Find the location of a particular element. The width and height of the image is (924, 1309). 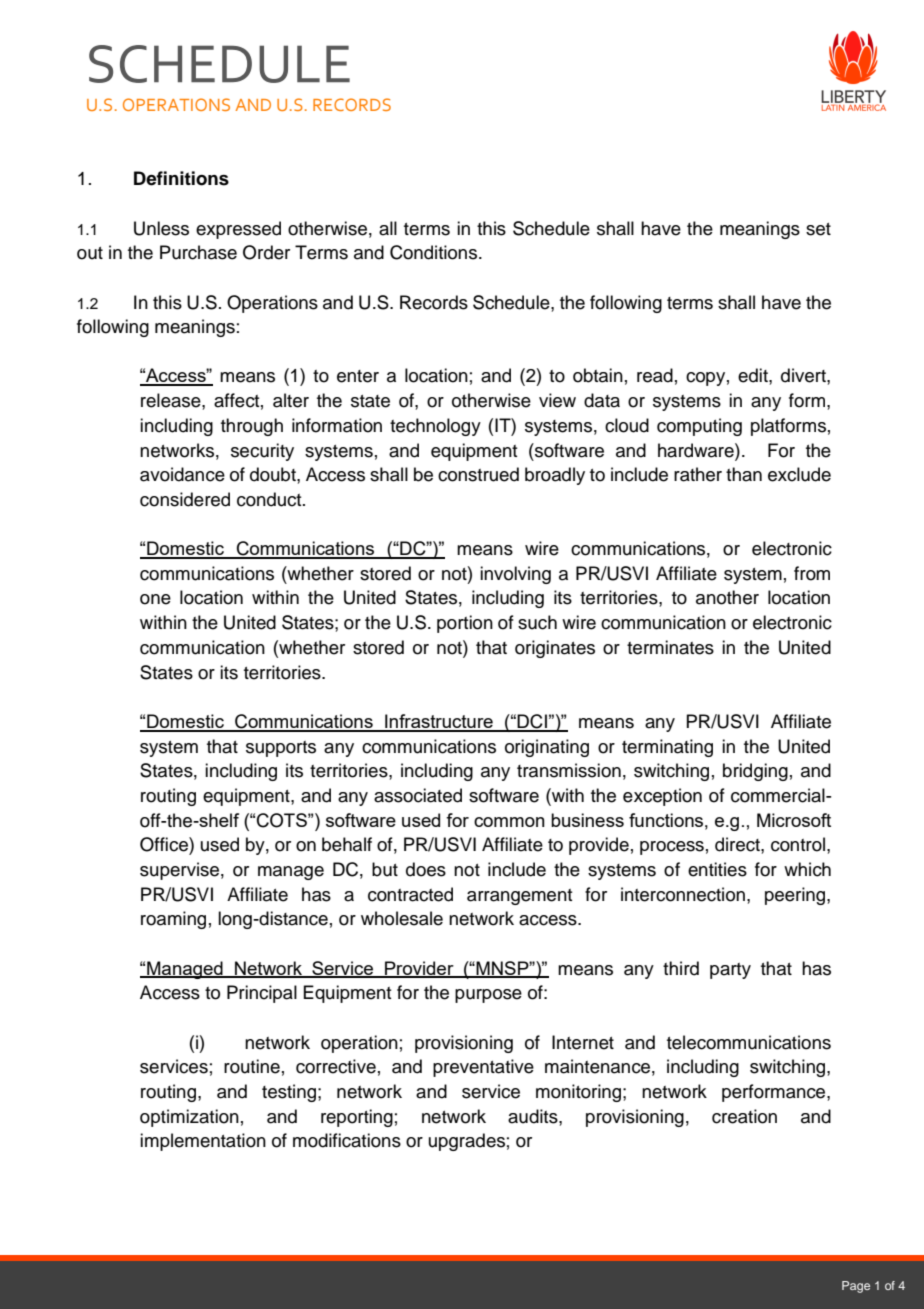

set is located at coordinates (818, 229).
